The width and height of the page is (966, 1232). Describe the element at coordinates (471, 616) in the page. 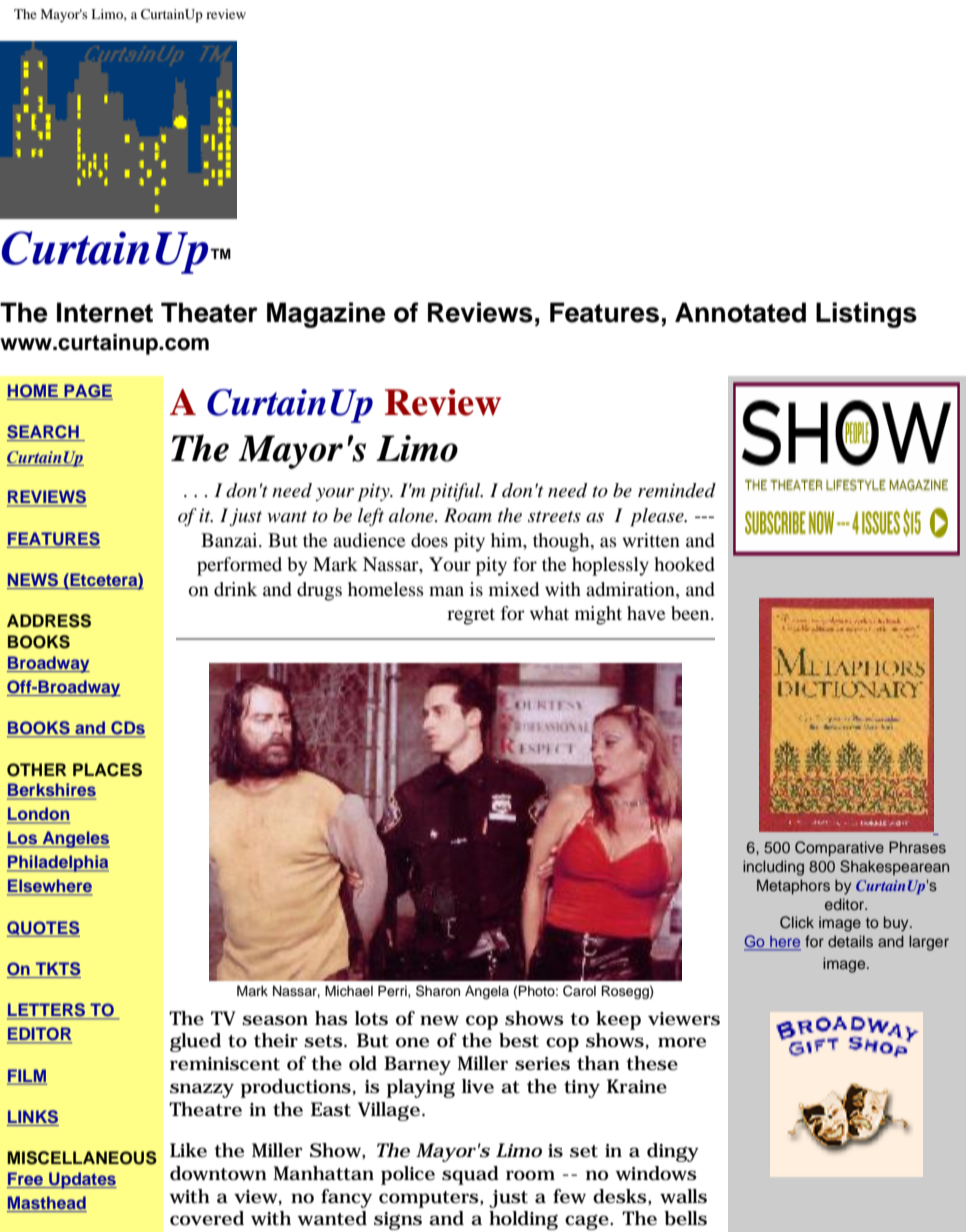

I see `regret` at that location.
